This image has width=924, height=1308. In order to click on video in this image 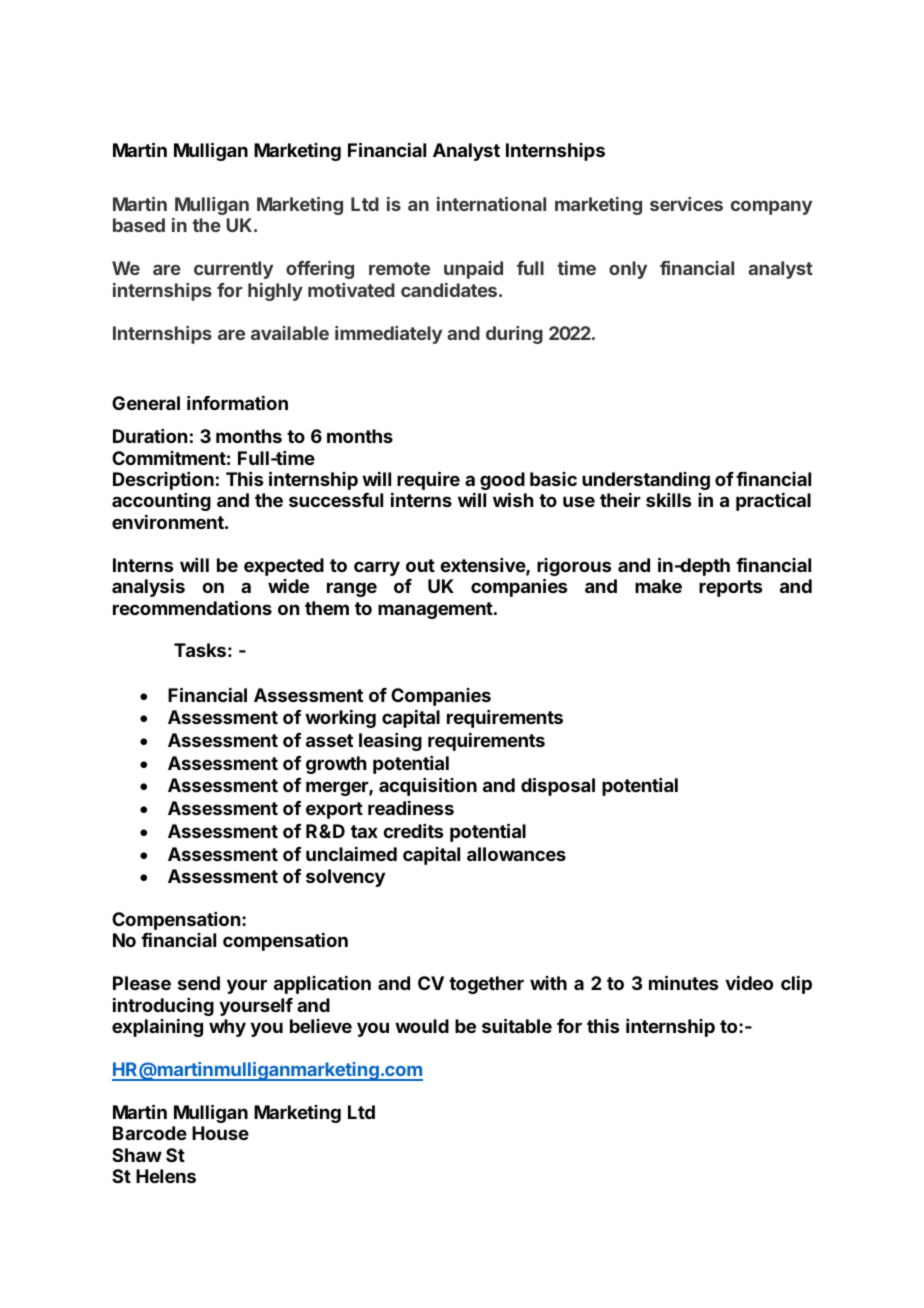, I will do `click(749, 983)`.
